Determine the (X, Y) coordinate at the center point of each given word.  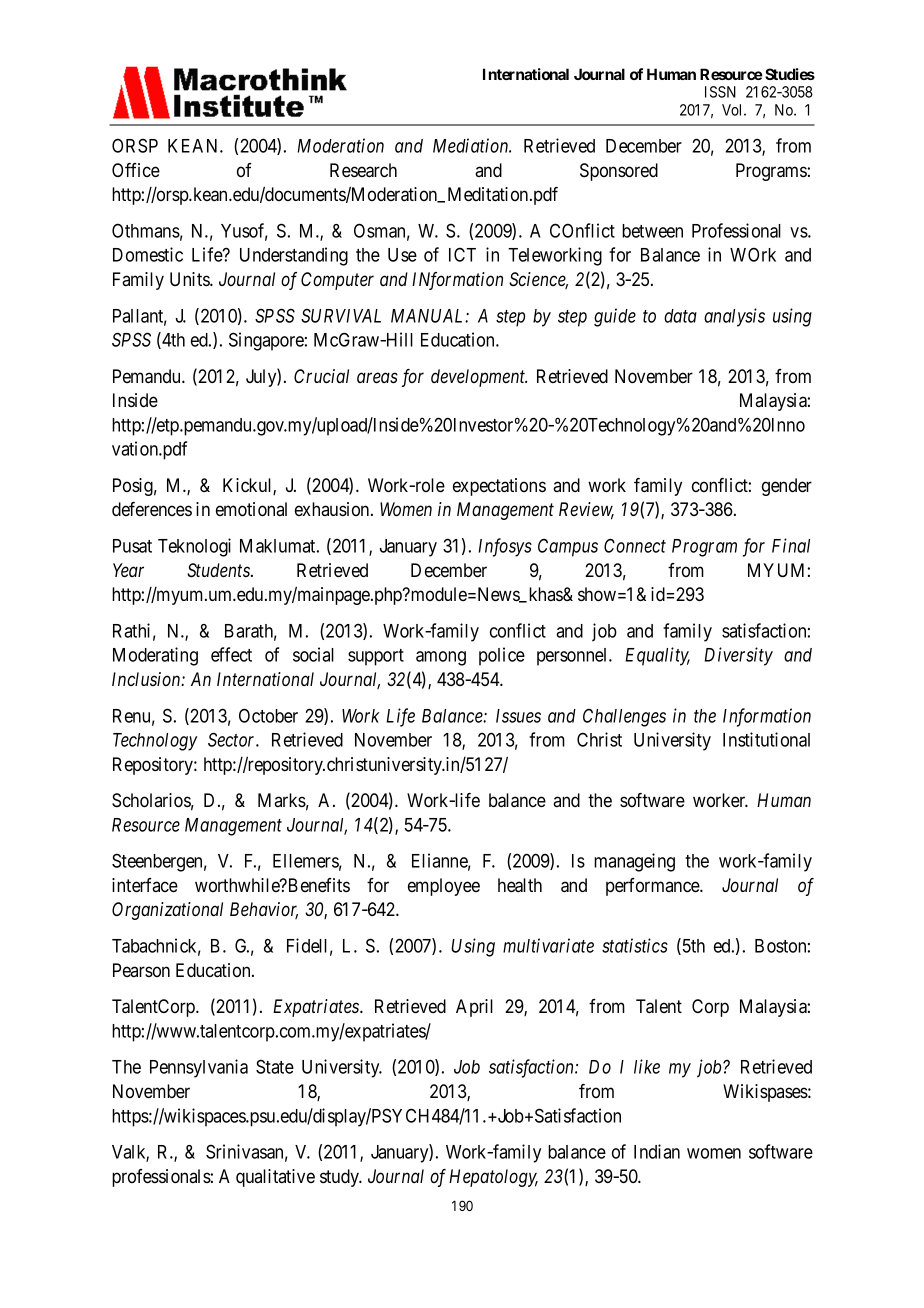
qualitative (275, 1178)
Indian (657, 1151)
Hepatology (493, 1178)
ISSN (720, 92)
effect (231, 654)
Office (136, 170)
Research (363, 170)
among (441, 658)
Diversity (738, 656)
